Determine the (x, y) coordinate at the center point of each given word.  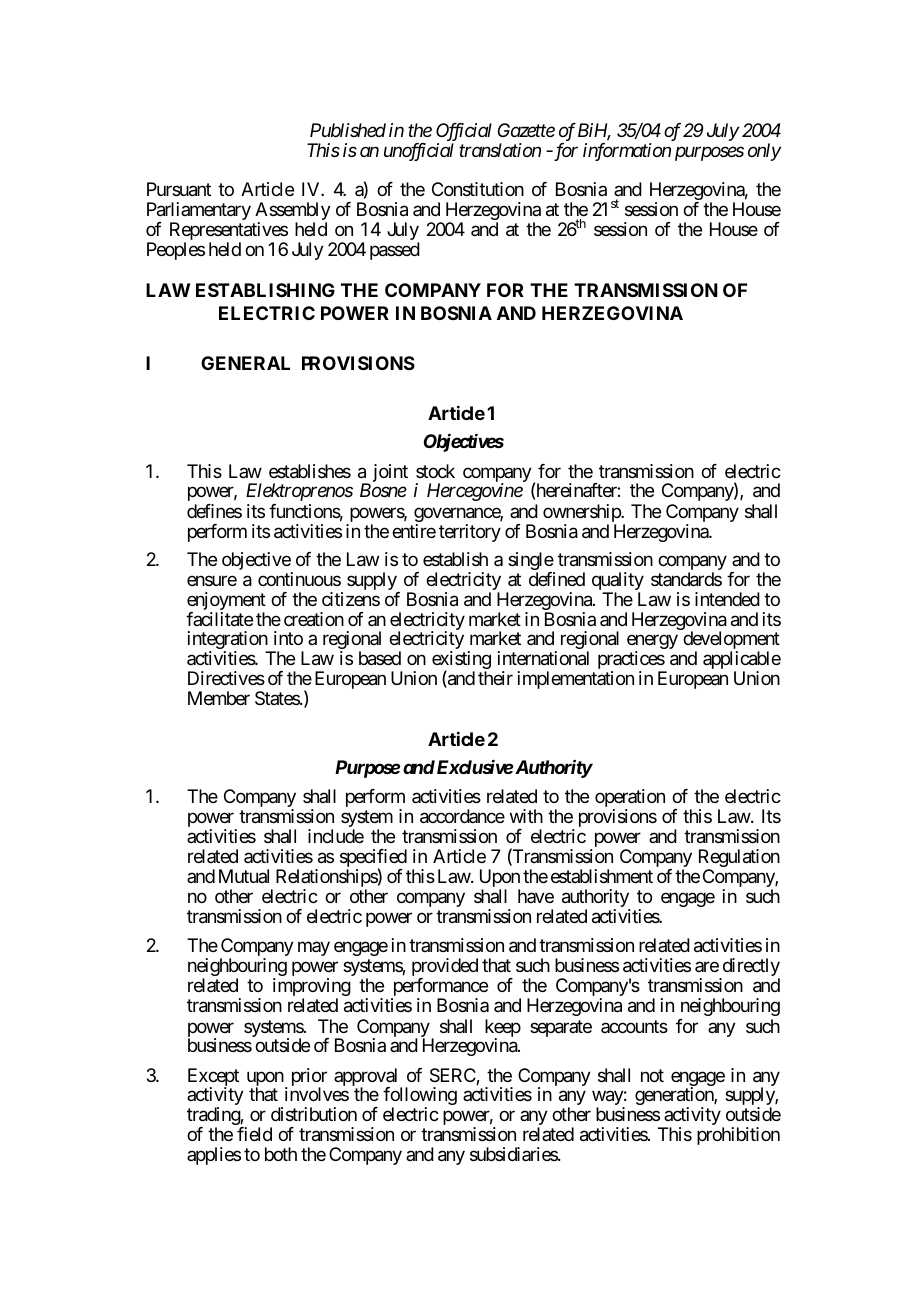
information (627, 152)
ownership (582, 514)
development (731, 641)
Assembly (293, 212)
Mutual (244, 876)
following (420, 1097)
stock (435, 471)
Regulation (739, 859)
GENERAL (245, 363)
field (254, 1134)
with (526, 816)
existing (461, 661)
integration (228, 641)
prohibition (738, 1136)
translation (500, 150)
